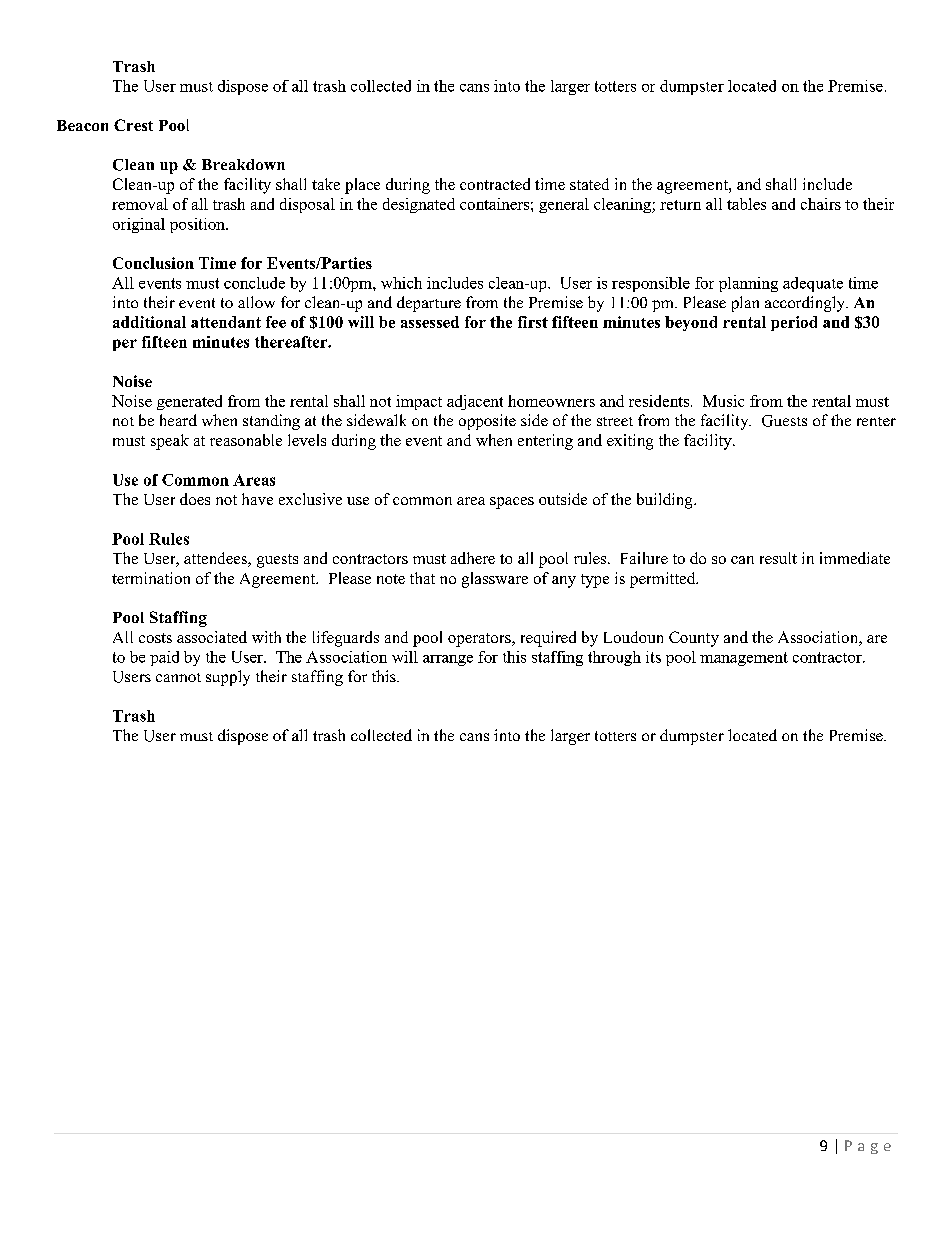  I want to click on supply, so click(228, 678).
